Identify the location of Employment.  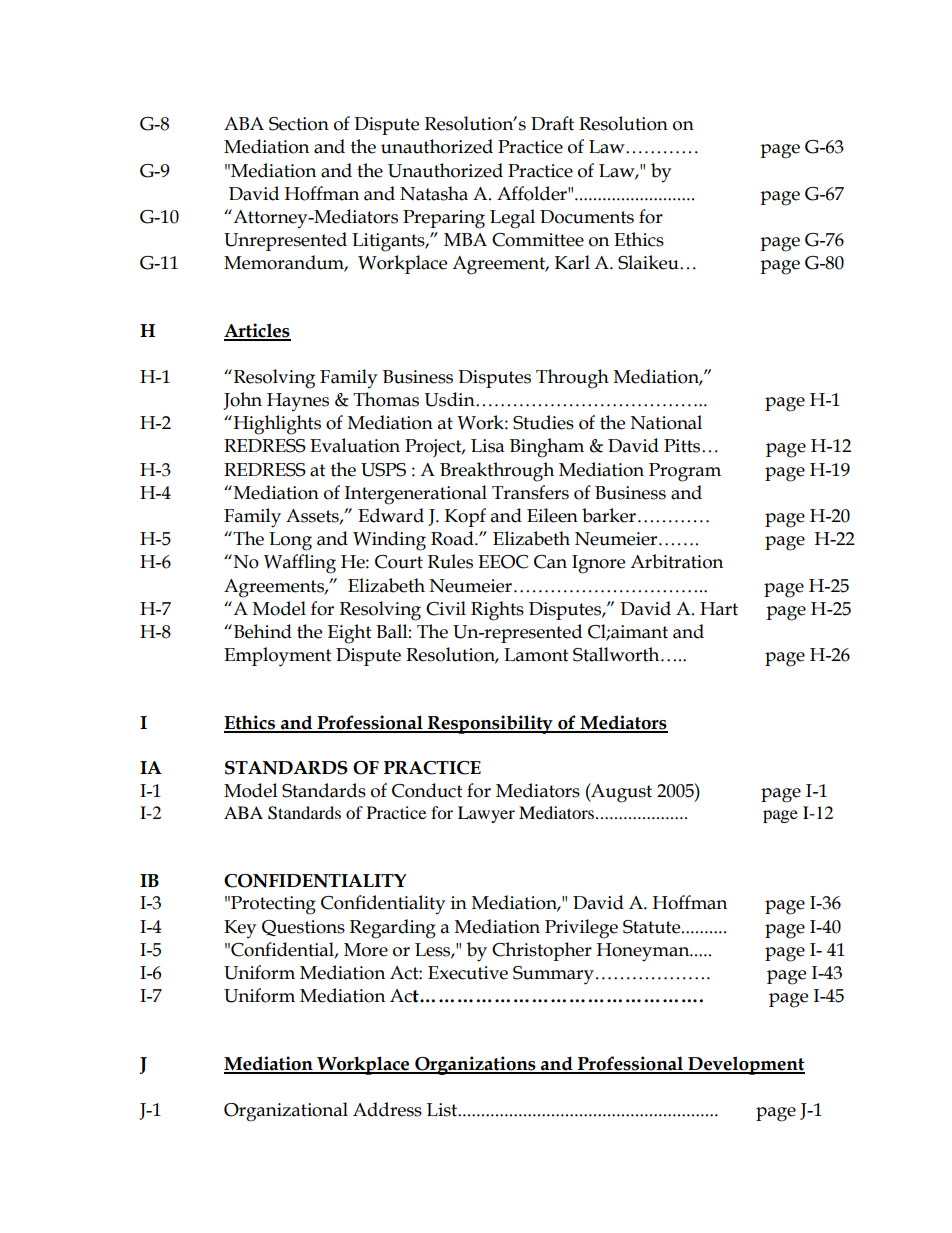
(278, 657).
